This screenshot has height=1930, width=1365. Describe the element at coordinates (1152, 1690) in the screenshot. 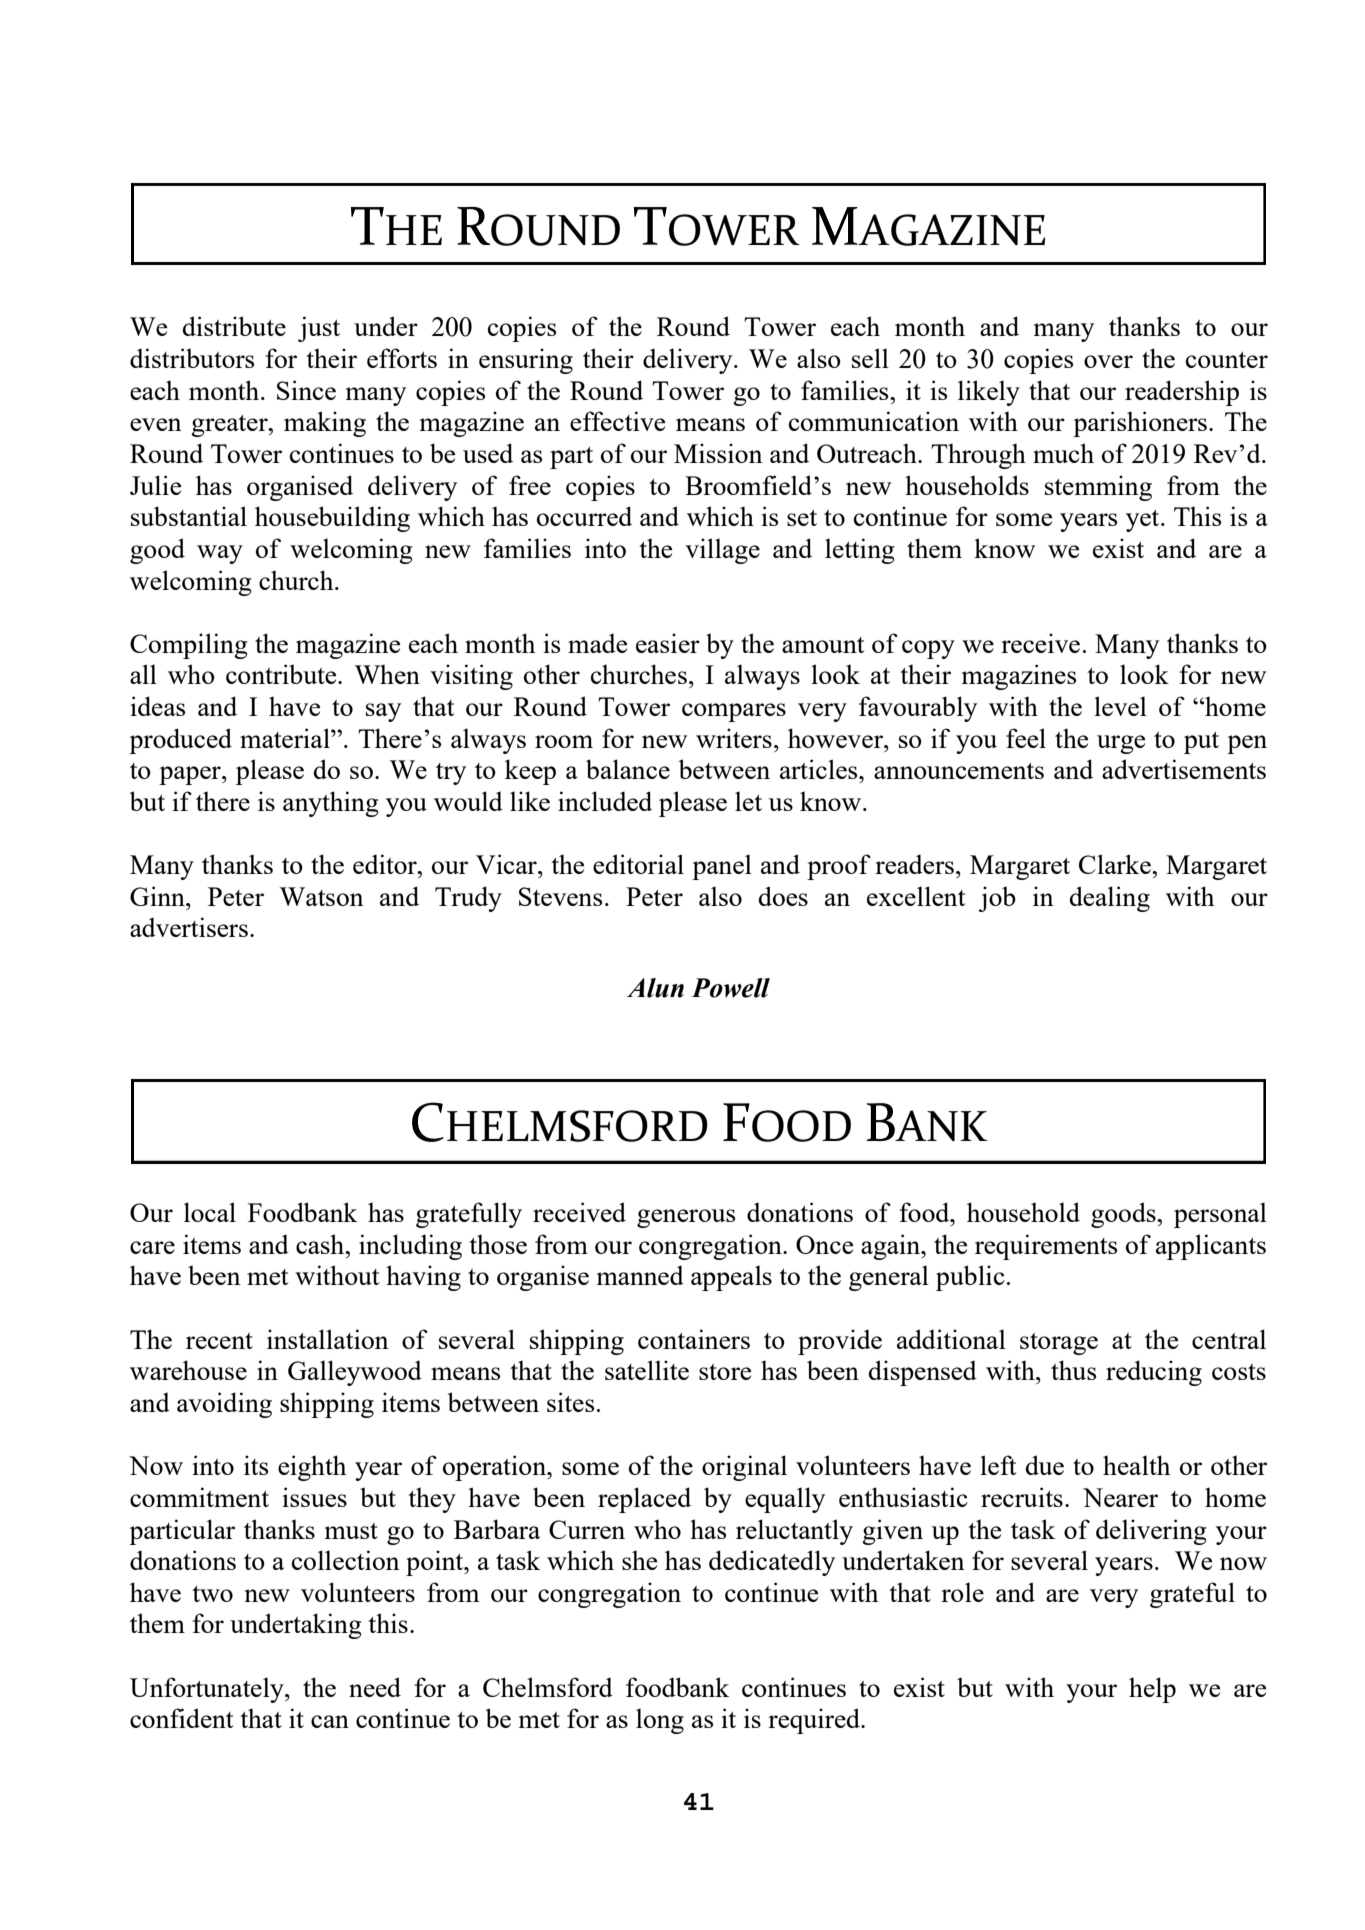

I see `help` at that location.
